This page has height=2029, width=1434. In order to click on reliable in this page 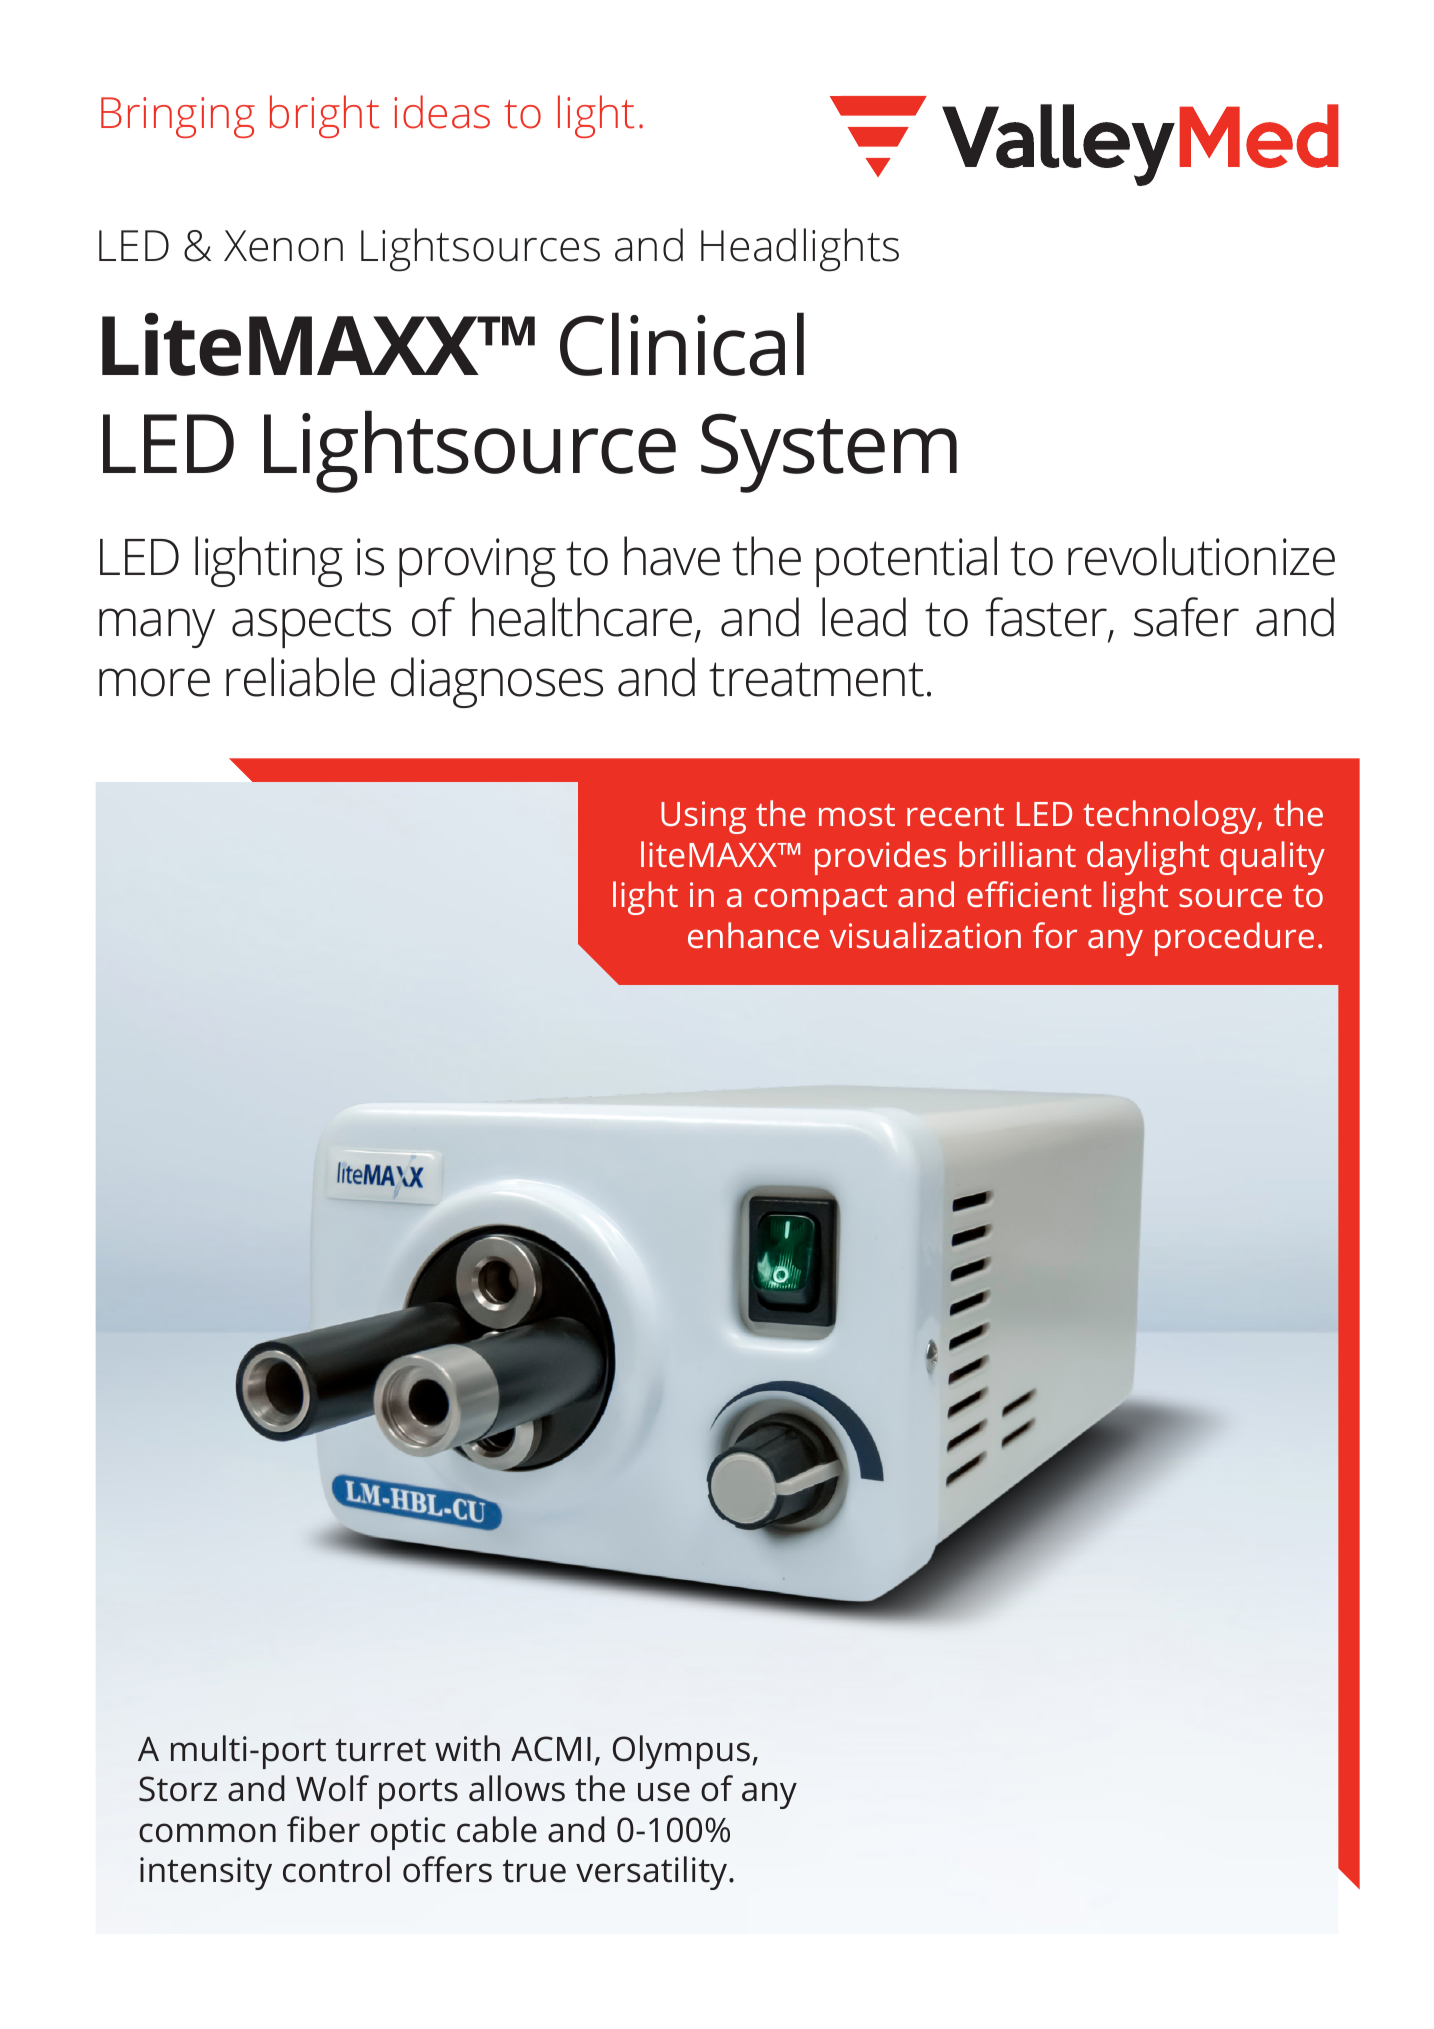, I will do `click(300, 677)`.
